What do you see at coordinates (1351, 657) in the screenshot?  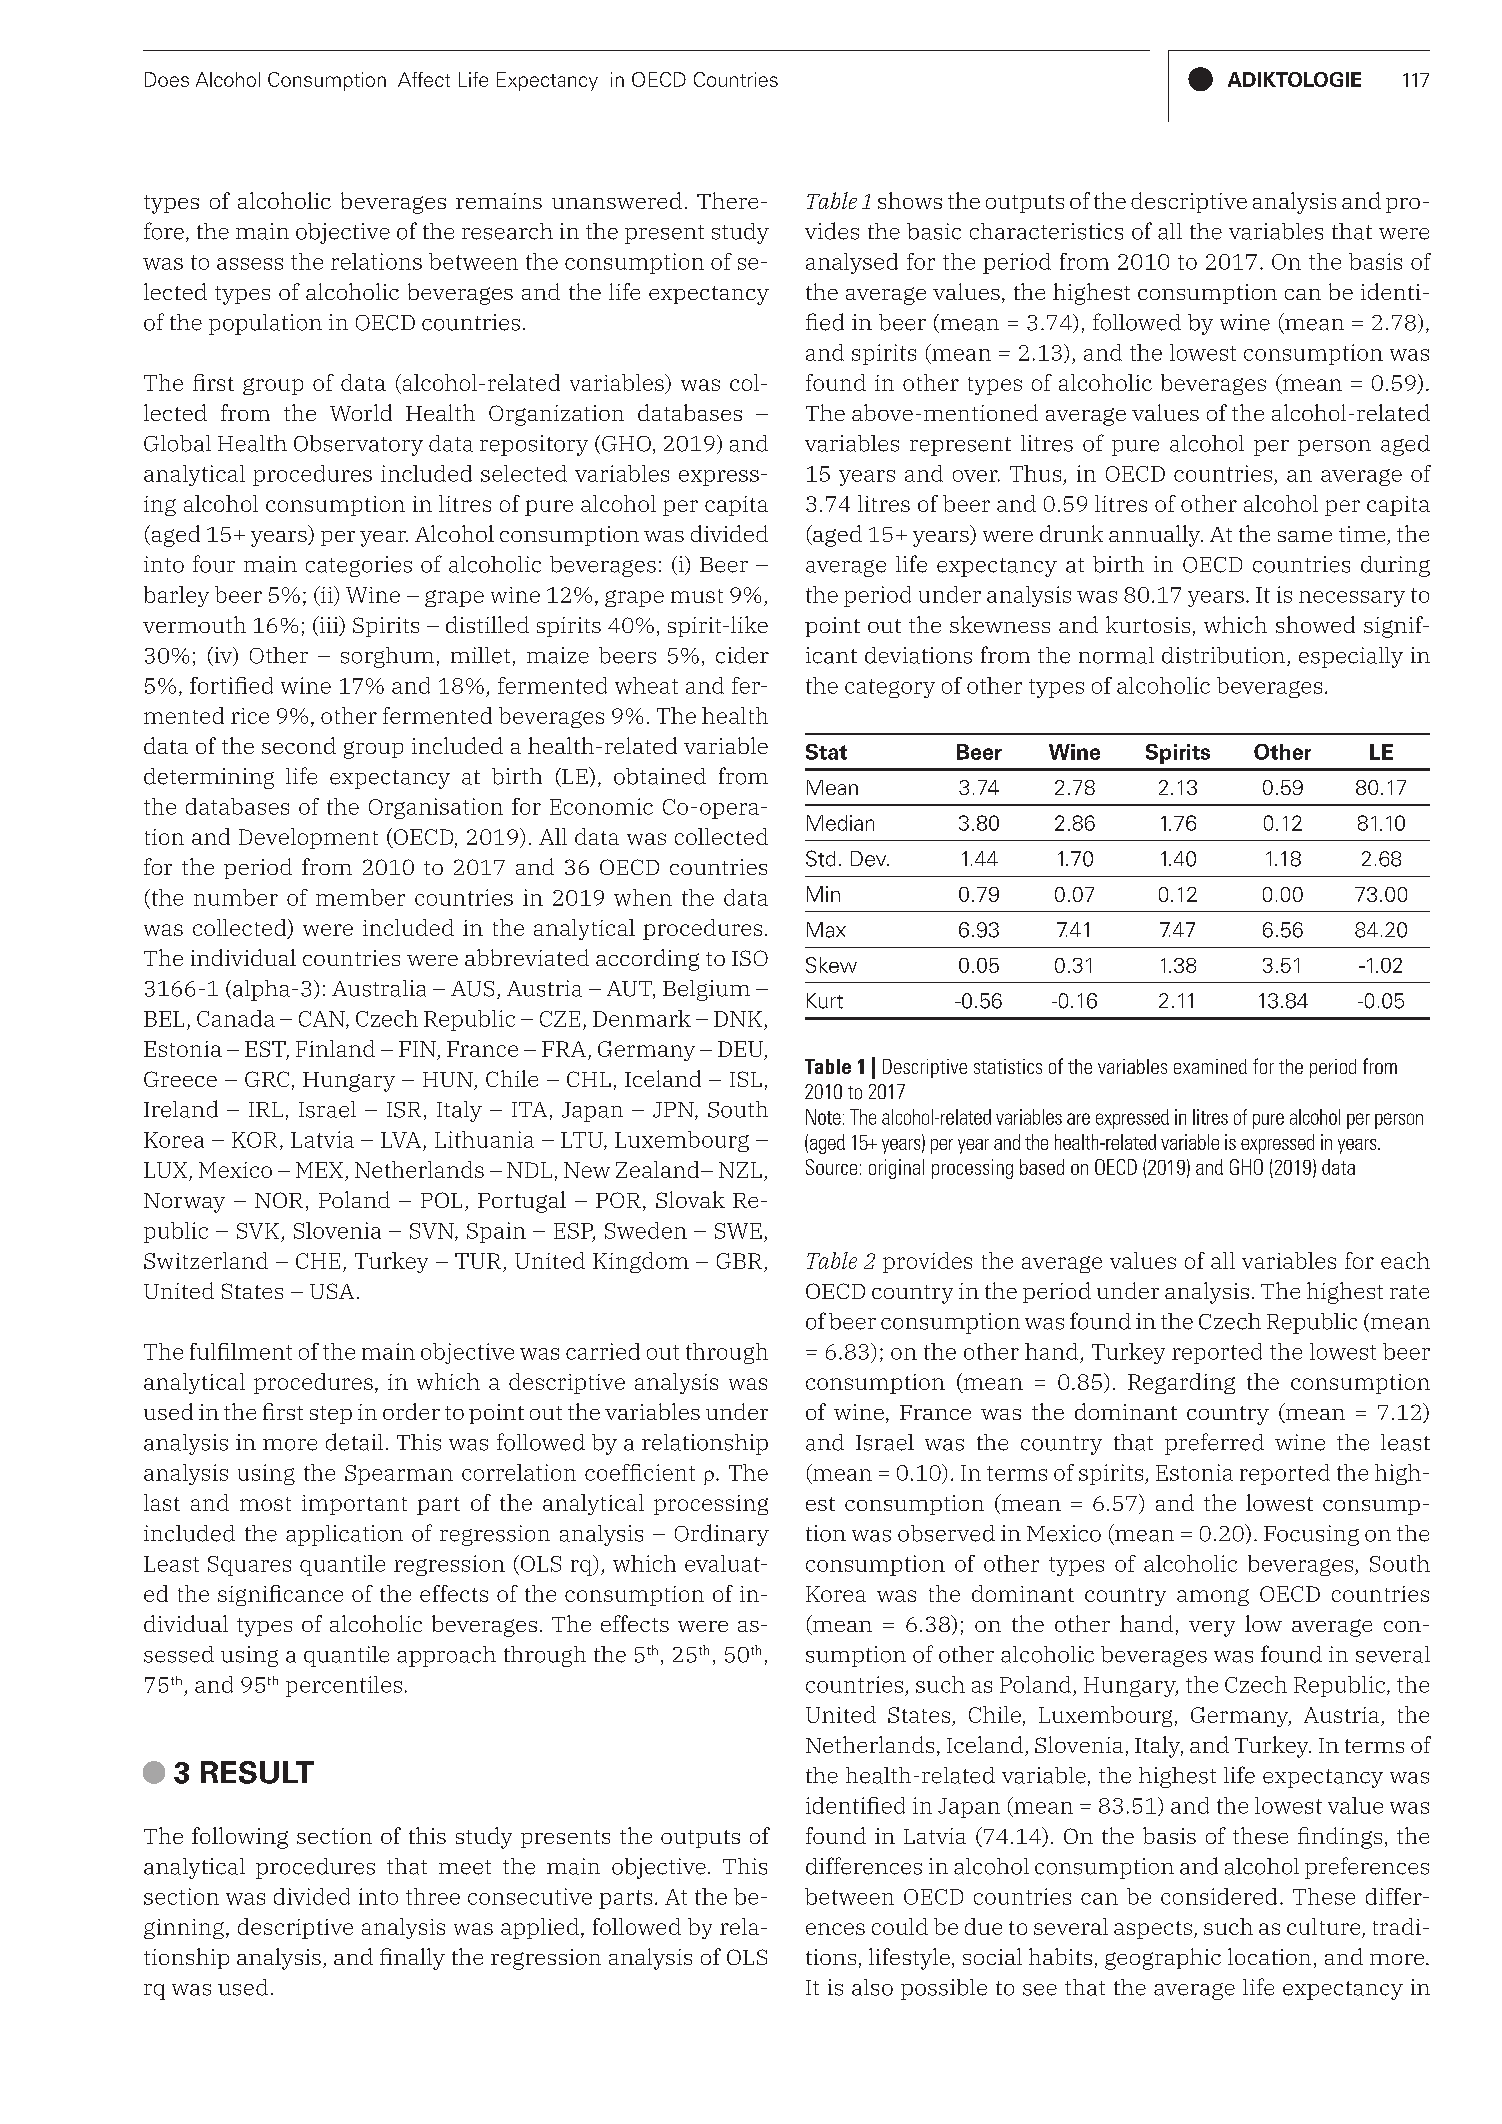 I see `especially` at bounding box center [1351, 657].
